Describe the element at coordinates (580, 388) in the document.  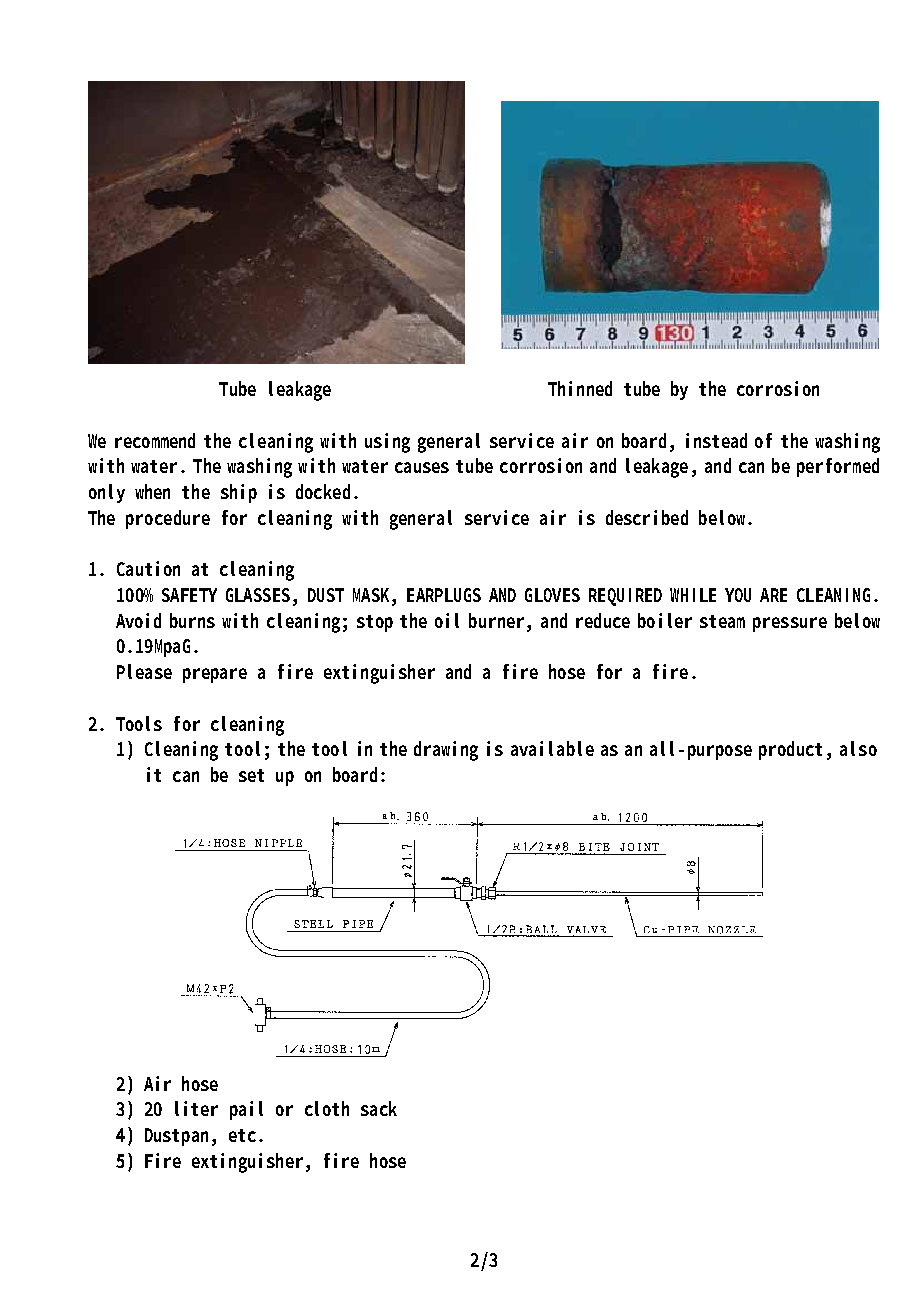
I see `Thinned` at that location.
